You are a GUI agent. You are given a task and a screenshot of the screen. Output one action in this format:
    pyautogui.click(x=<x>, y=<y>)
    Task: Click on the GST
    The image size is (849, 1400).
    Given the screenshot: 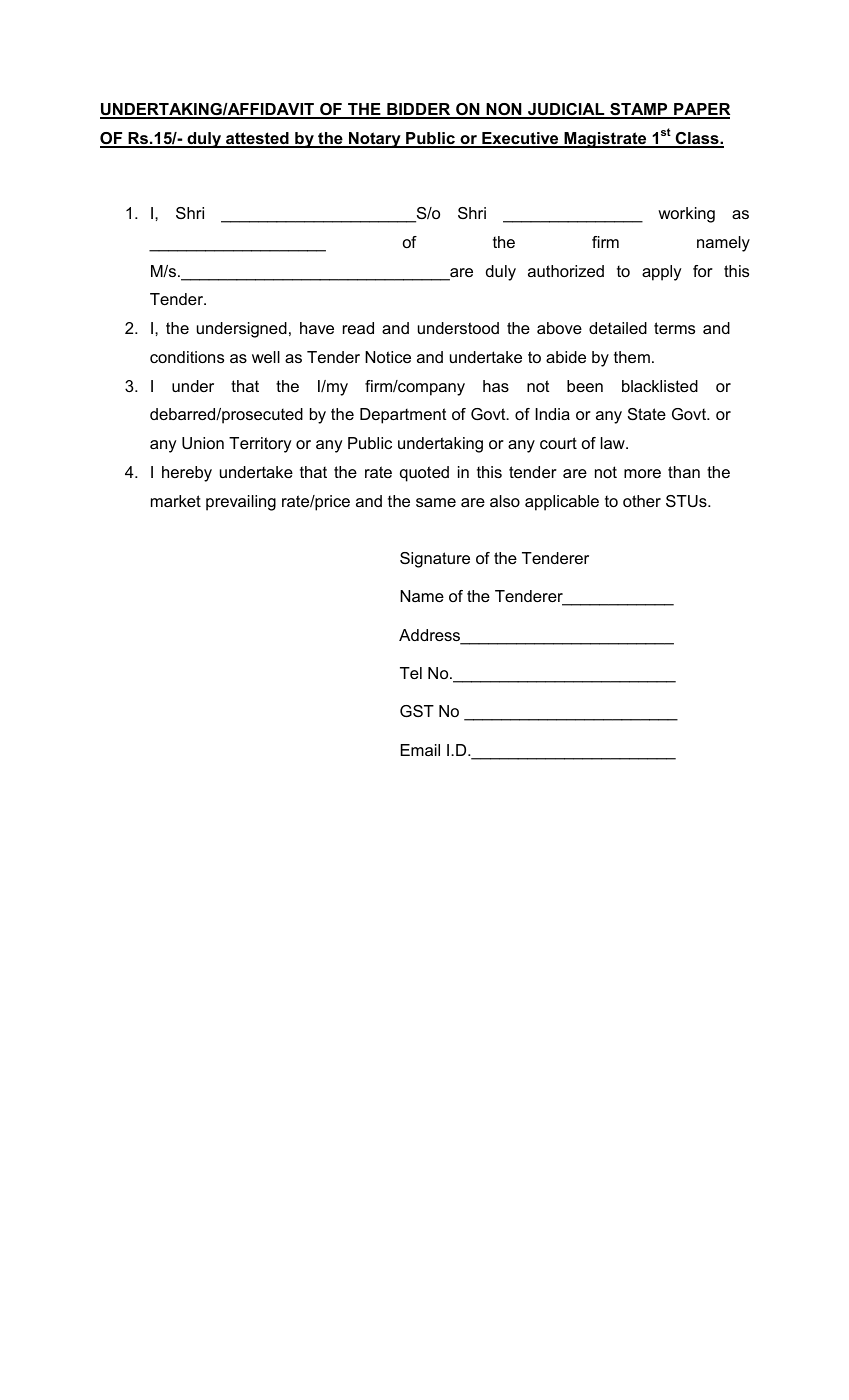 What is the action you would take?
    pyautogui.click(x=417, y=711)
